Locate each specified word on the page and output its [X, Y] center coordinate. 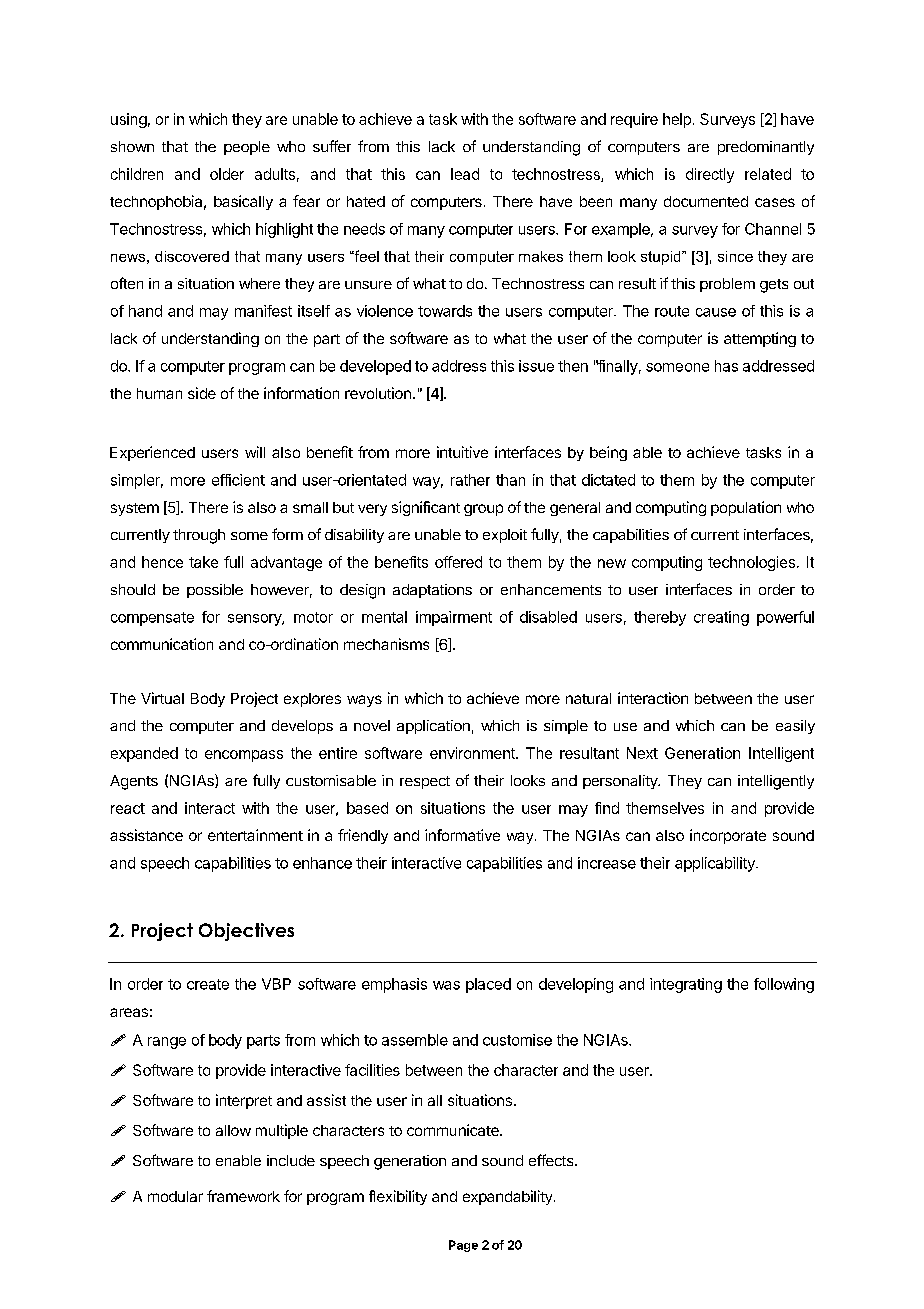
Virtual [162, 698]
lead [465, 174]
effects [552, 1160]
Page [463, 1246]
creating [721, 618]
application [433, 727]
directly [710, 175]
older [227, 174]
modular [175, 1196]
